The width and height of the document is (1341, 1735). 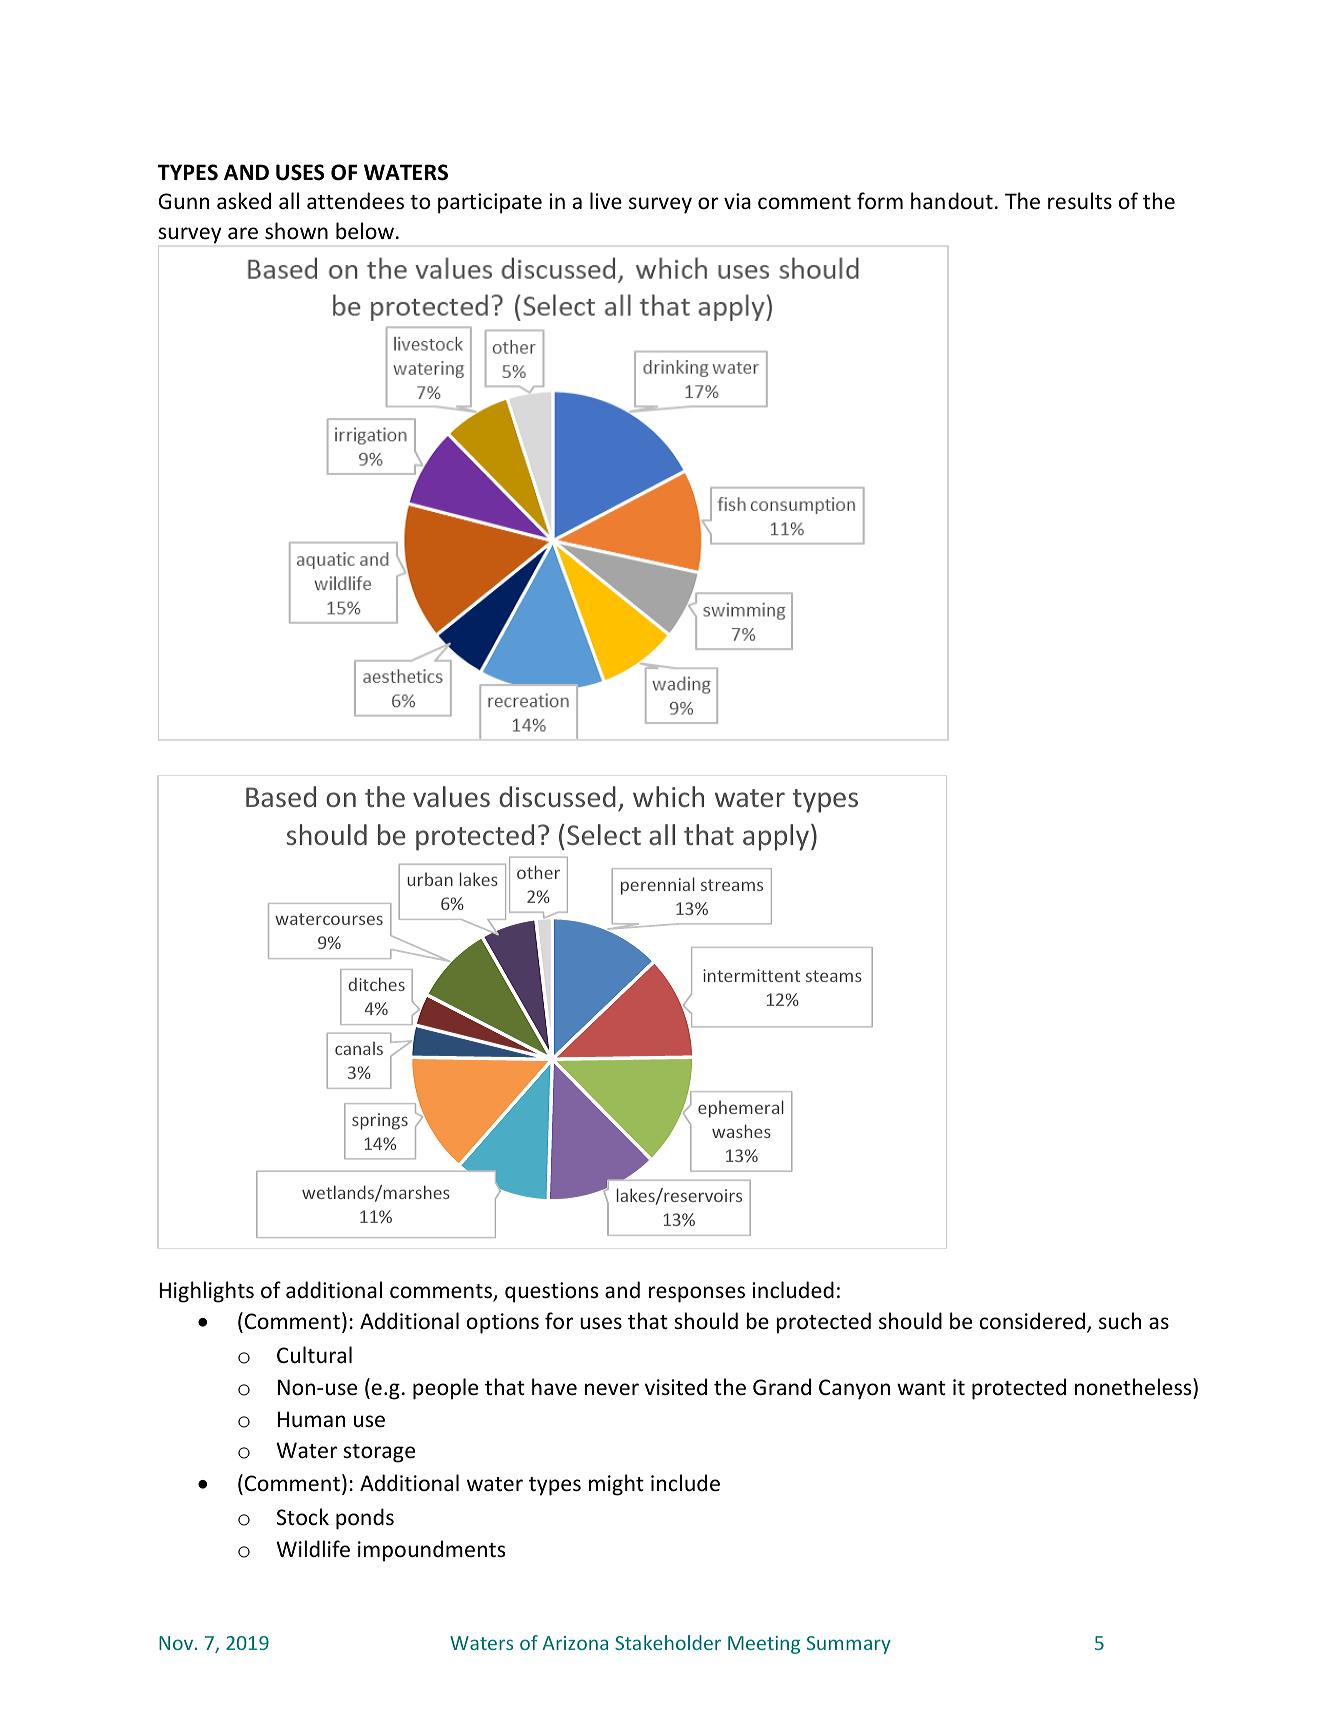 I want to click on springs, so click(x=380, y=1121).
